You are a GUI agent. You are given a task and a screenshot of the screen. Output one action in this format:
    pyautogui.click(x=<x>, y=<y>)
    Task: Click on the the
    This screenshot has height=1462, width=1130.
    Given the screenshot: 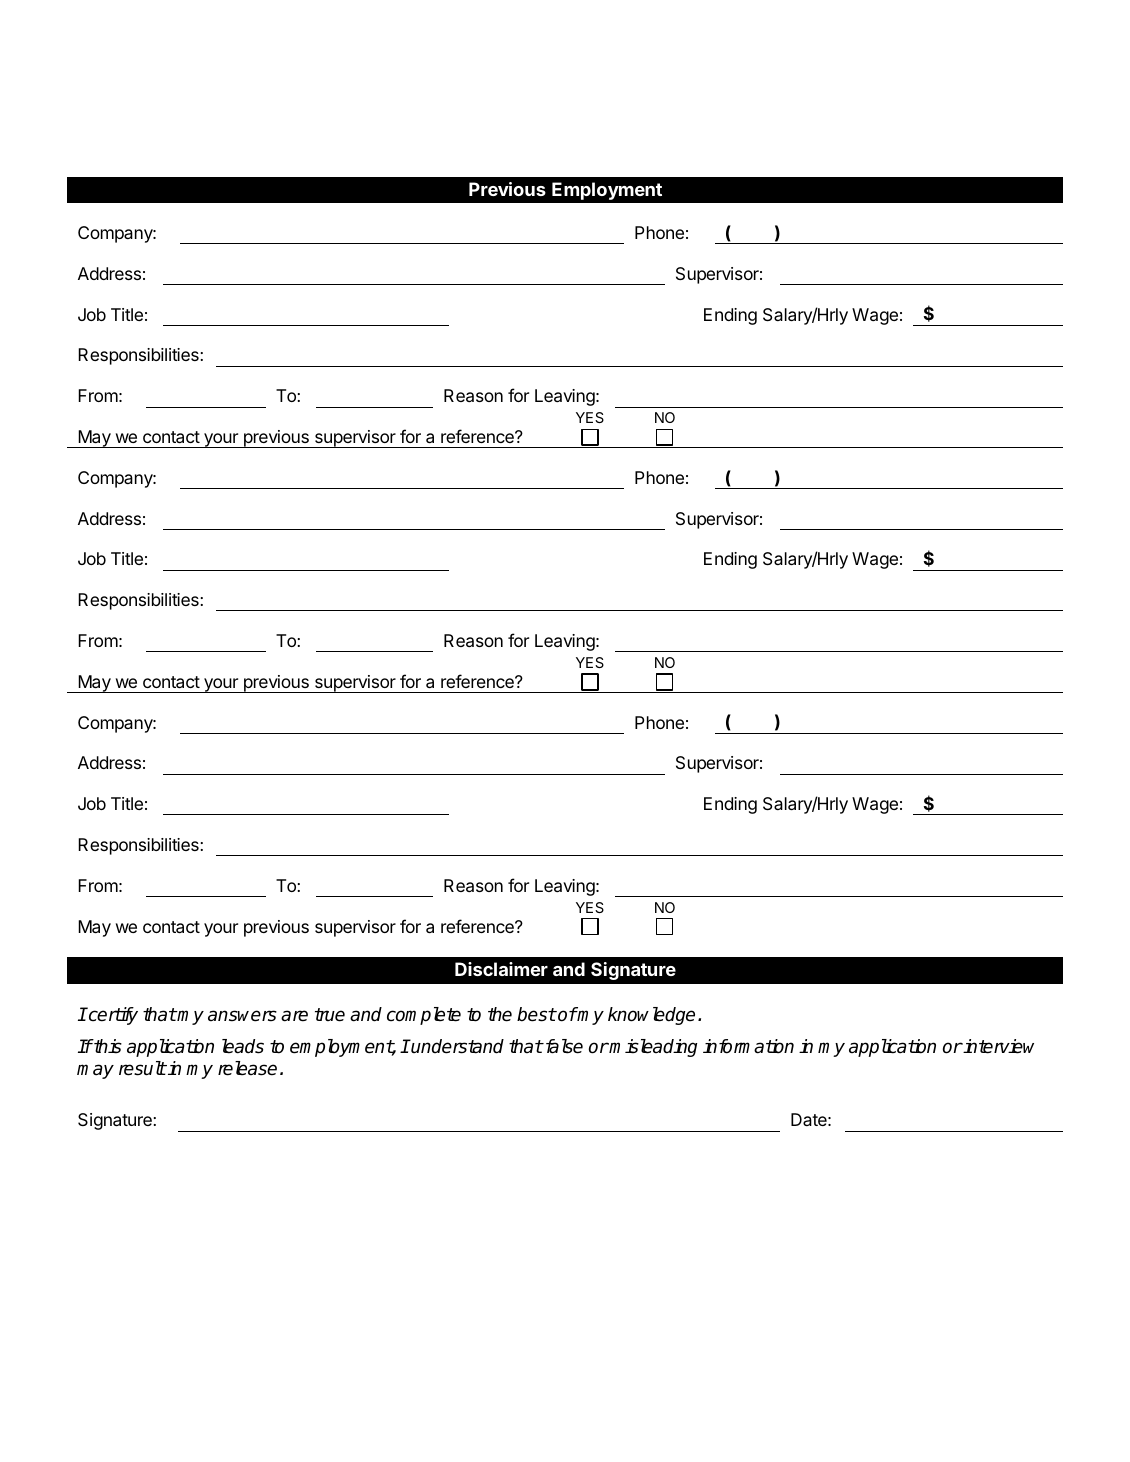 What is the action you would take?
    pyautogui.click(x=500, y=1014)
